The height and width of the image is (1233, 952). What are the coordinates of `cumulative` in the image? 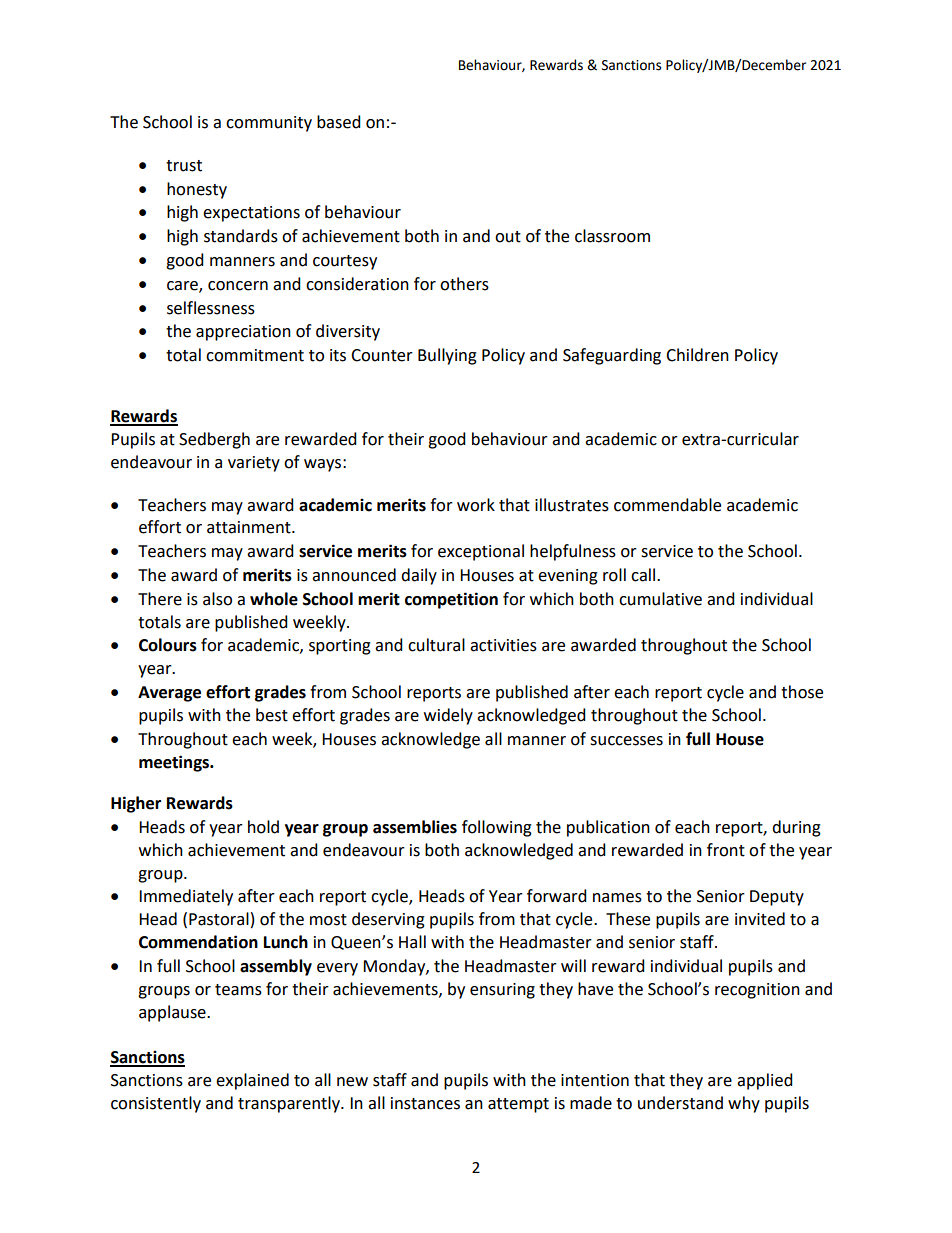 It's located at (660, 599).
